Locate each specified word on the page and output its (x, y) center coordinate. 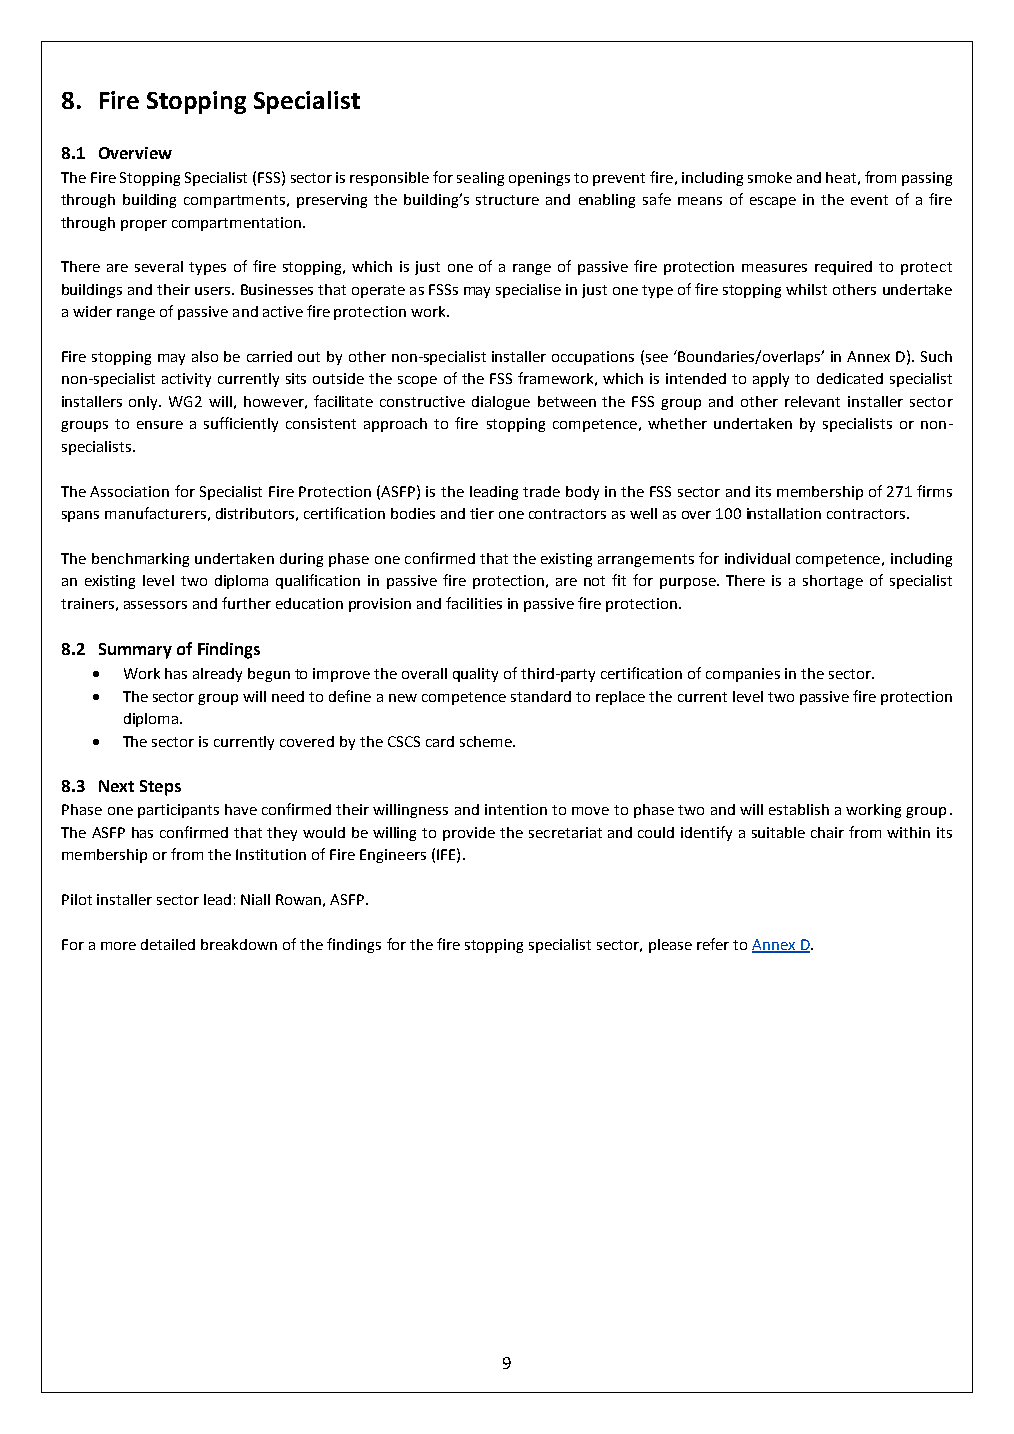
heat (841, 177)
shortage (833, 582)
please (670, 946)
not (594, 581)
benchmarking (140, 560)
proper (144, 225)
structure (507, 200)
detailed (168, 944)
